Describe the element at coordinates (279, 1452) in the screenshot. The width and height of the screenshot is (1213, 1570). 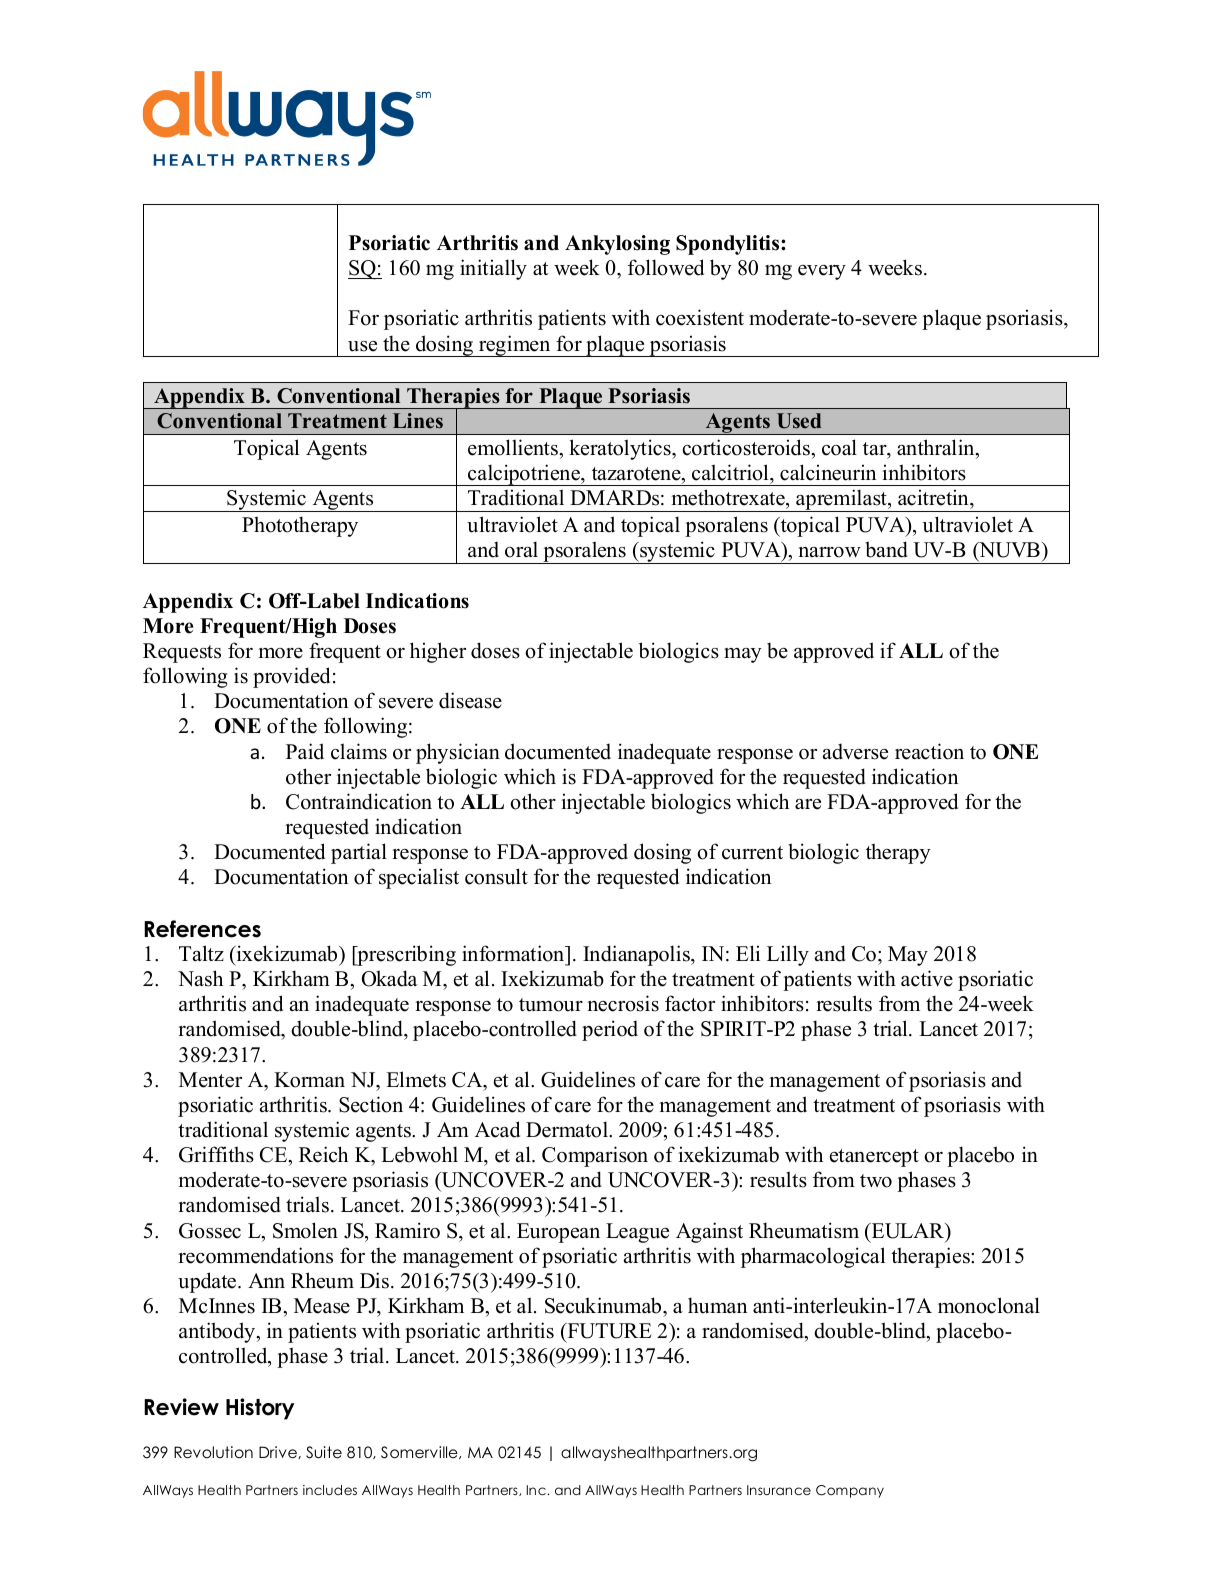
I see `Drive` at that location.
